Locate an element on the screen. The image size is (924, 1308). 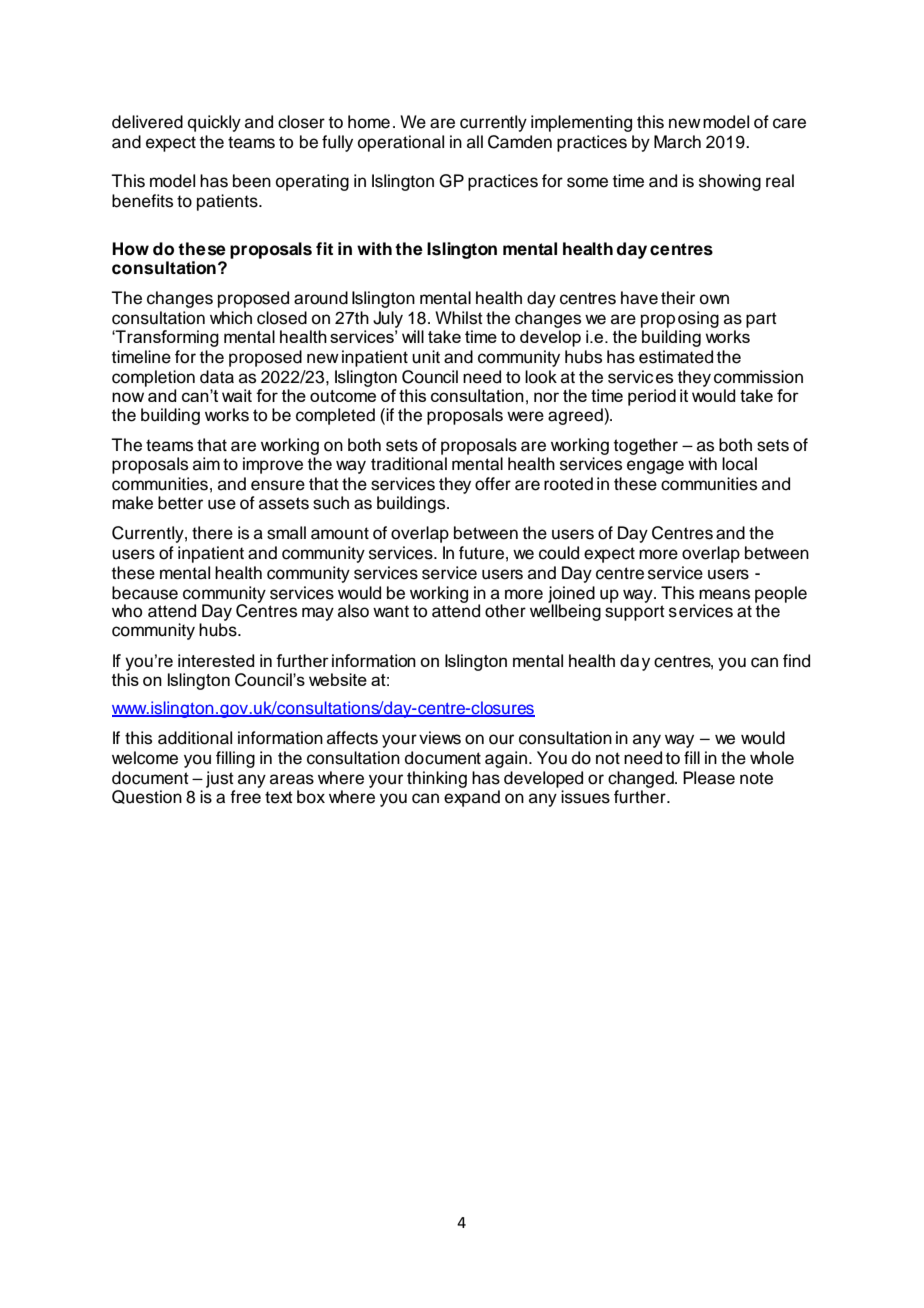
just is located at coordinates (220, 779).
